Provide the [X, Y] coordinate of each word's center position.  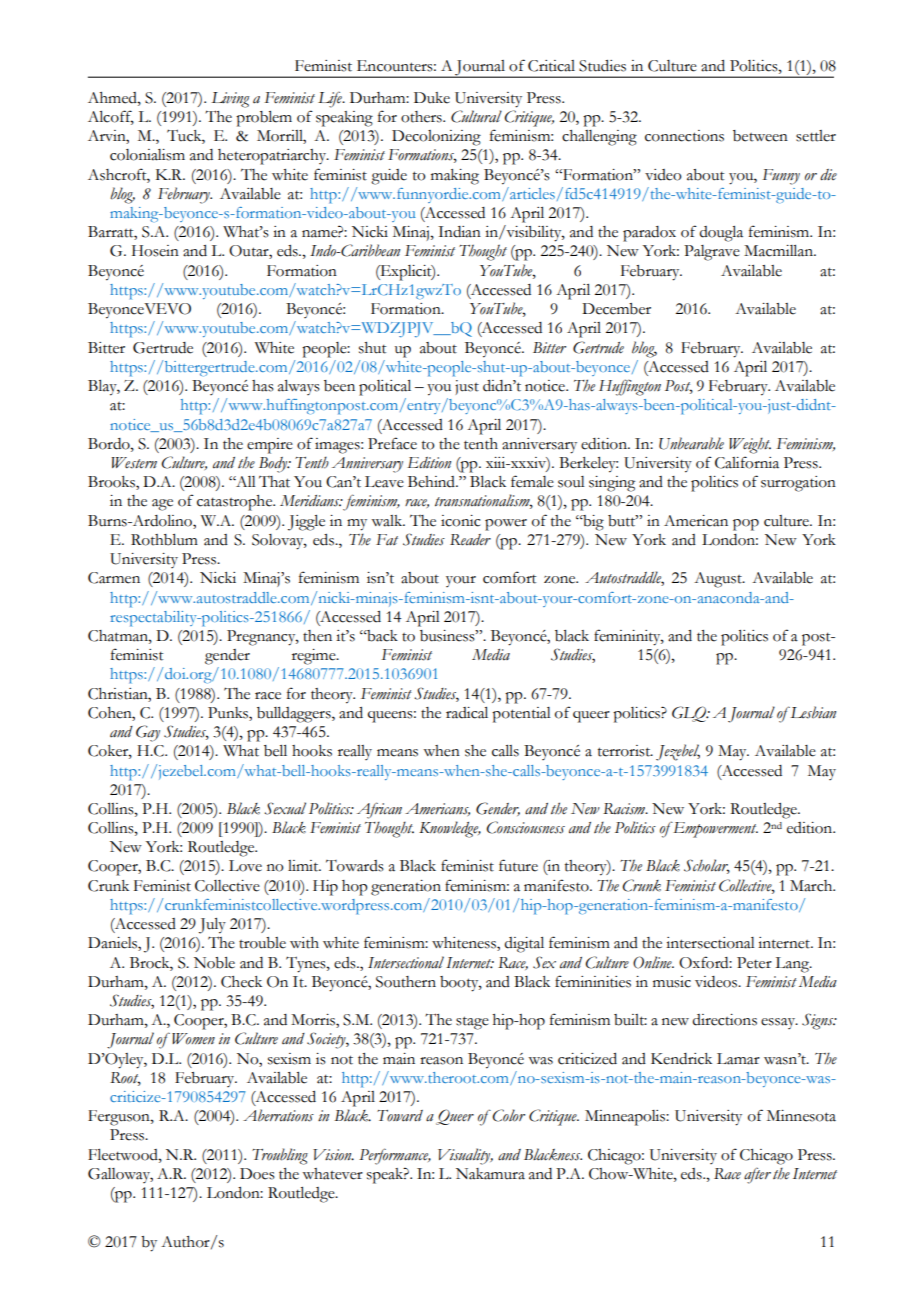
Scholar [707, 866]
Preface [392, 443]
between [760, 136]
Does [257, 1174]
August [719, 580]
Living [230, 100]
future [518, 865]
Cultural [476, 116]
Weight [750, 446]
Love [245, 866]
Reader [470, 540]
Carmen [114, 578]
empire [270, 446]
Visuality [465, 1156]
